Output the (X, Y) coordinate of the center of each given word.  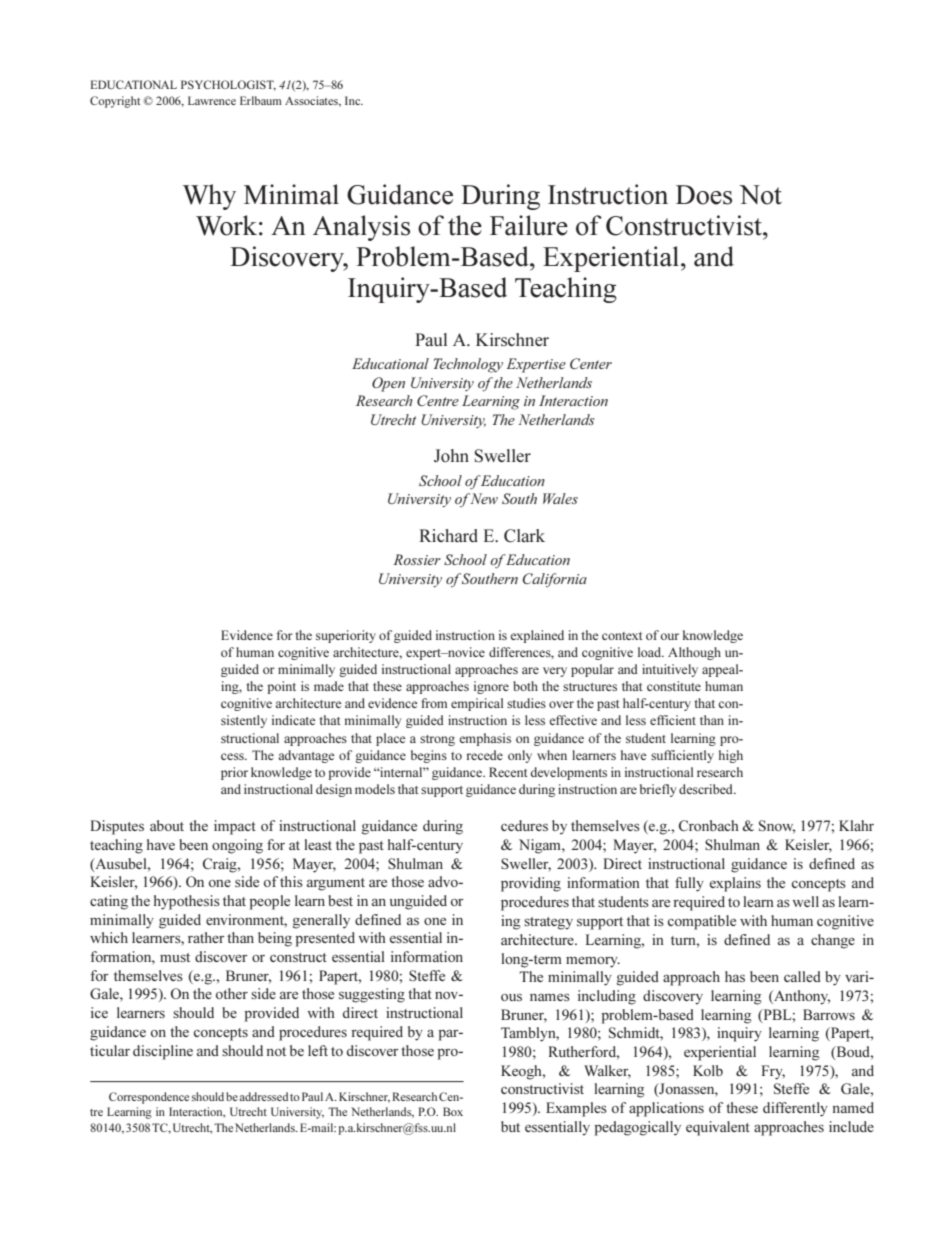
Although (694, 653)
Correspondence (149, 1098)
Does (704, 195)
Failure (529, 225)
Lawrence (212, 100)
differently (795, 1109)
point (281, 687)
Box (453, 1111)
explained (537, 636)
